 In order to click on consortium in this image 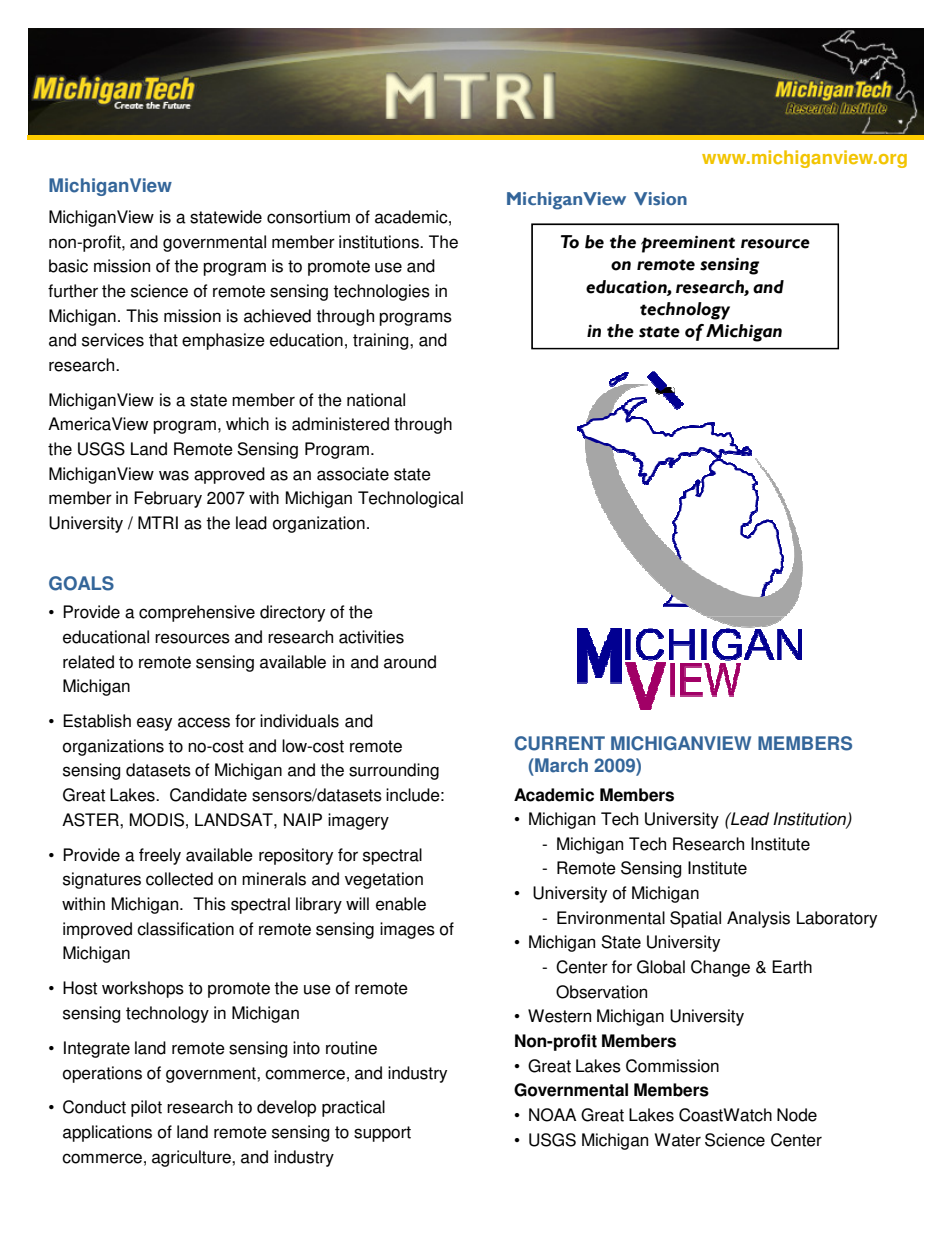, I will do `click(308, 217)`.
